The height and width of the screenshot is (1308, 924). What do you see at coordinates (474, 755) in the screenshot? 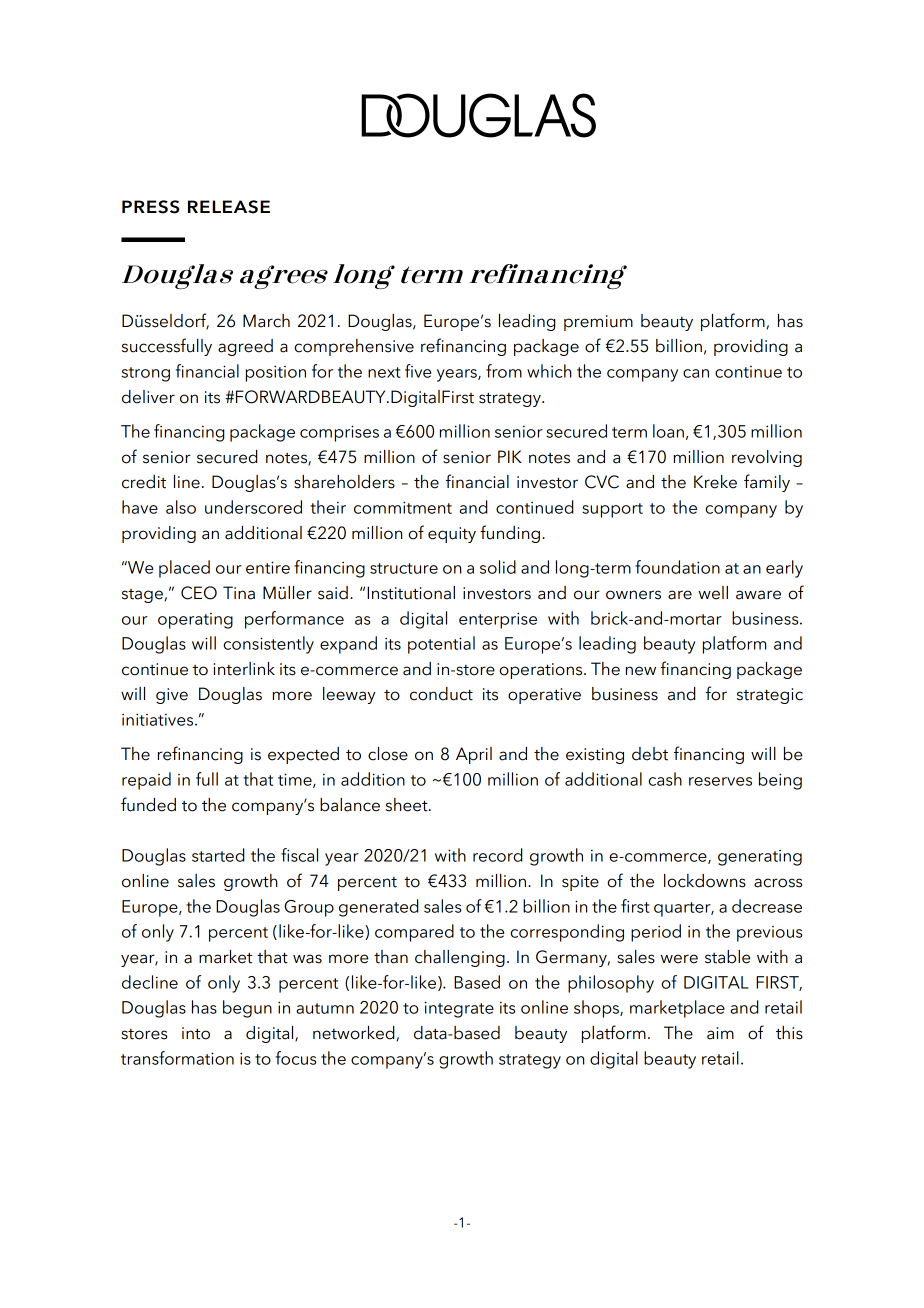
I see `April` at bounding box center [474, 755].
